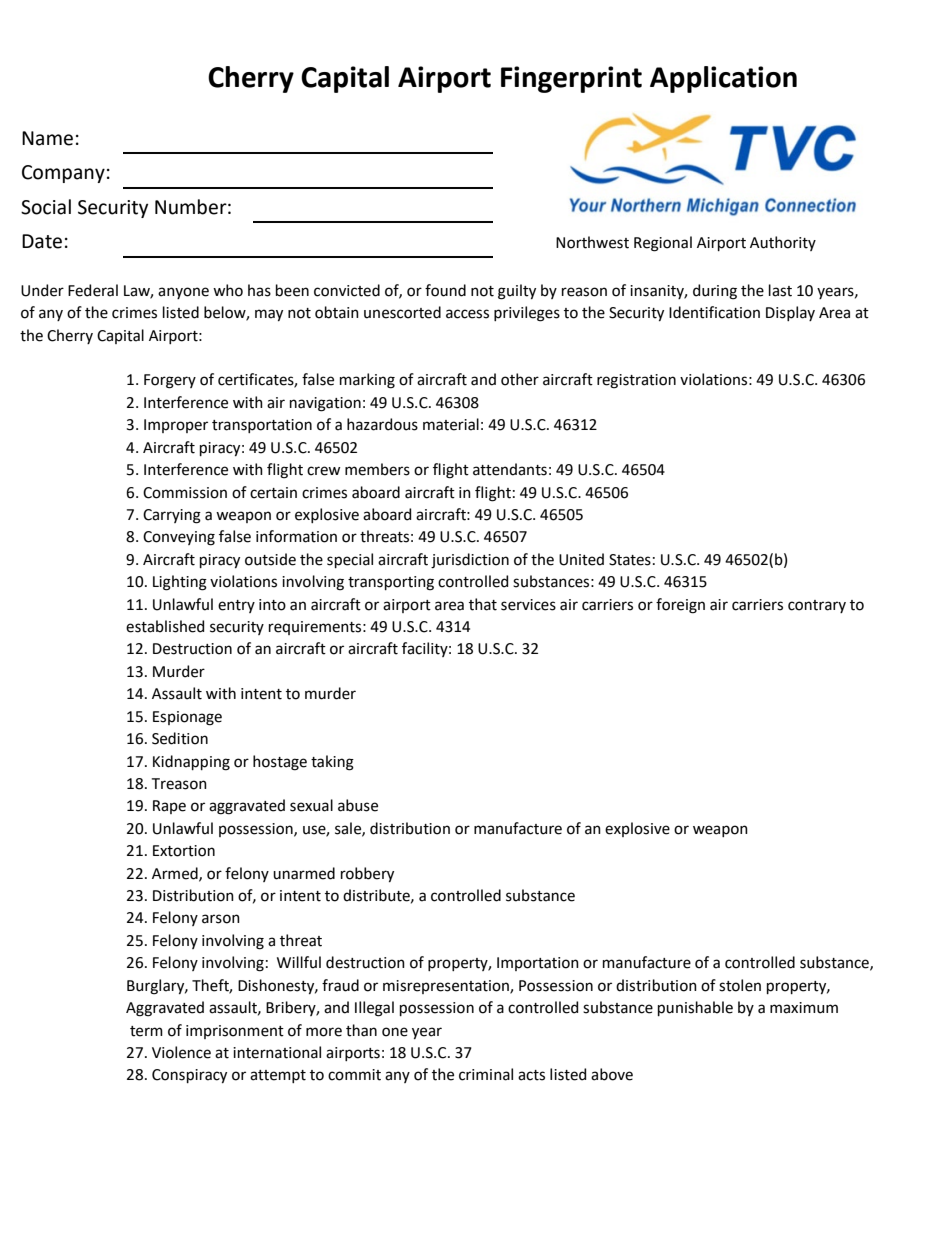 This image has width=952, height=1233. What do you see at coordinates (486, 1074) in the image?
I see `criminal` at bounding box center [486, 1074].
